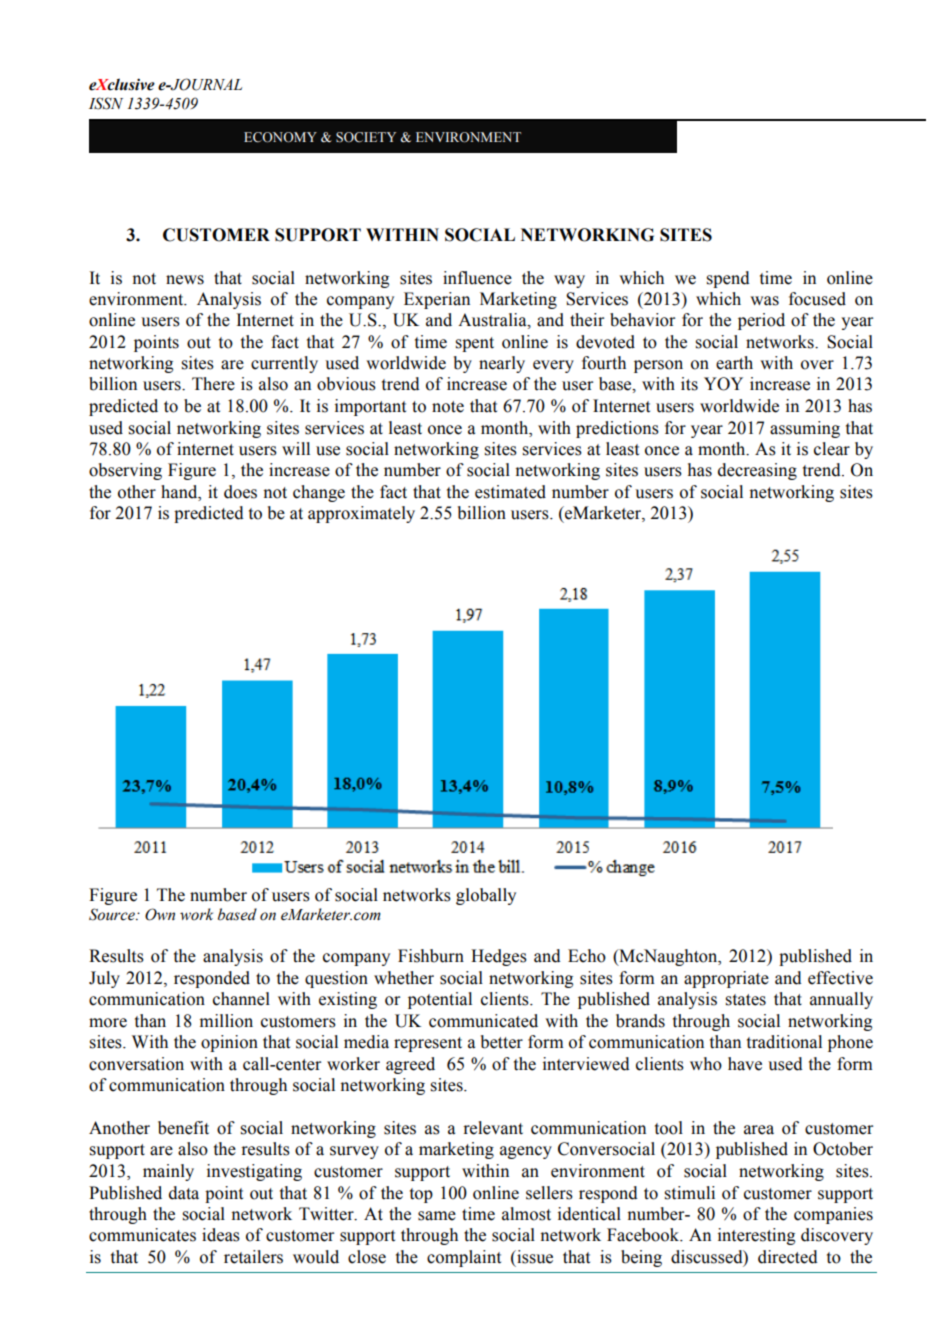 The image size is (950, 1344). I want to click on ideas, so click(221, 1235).
